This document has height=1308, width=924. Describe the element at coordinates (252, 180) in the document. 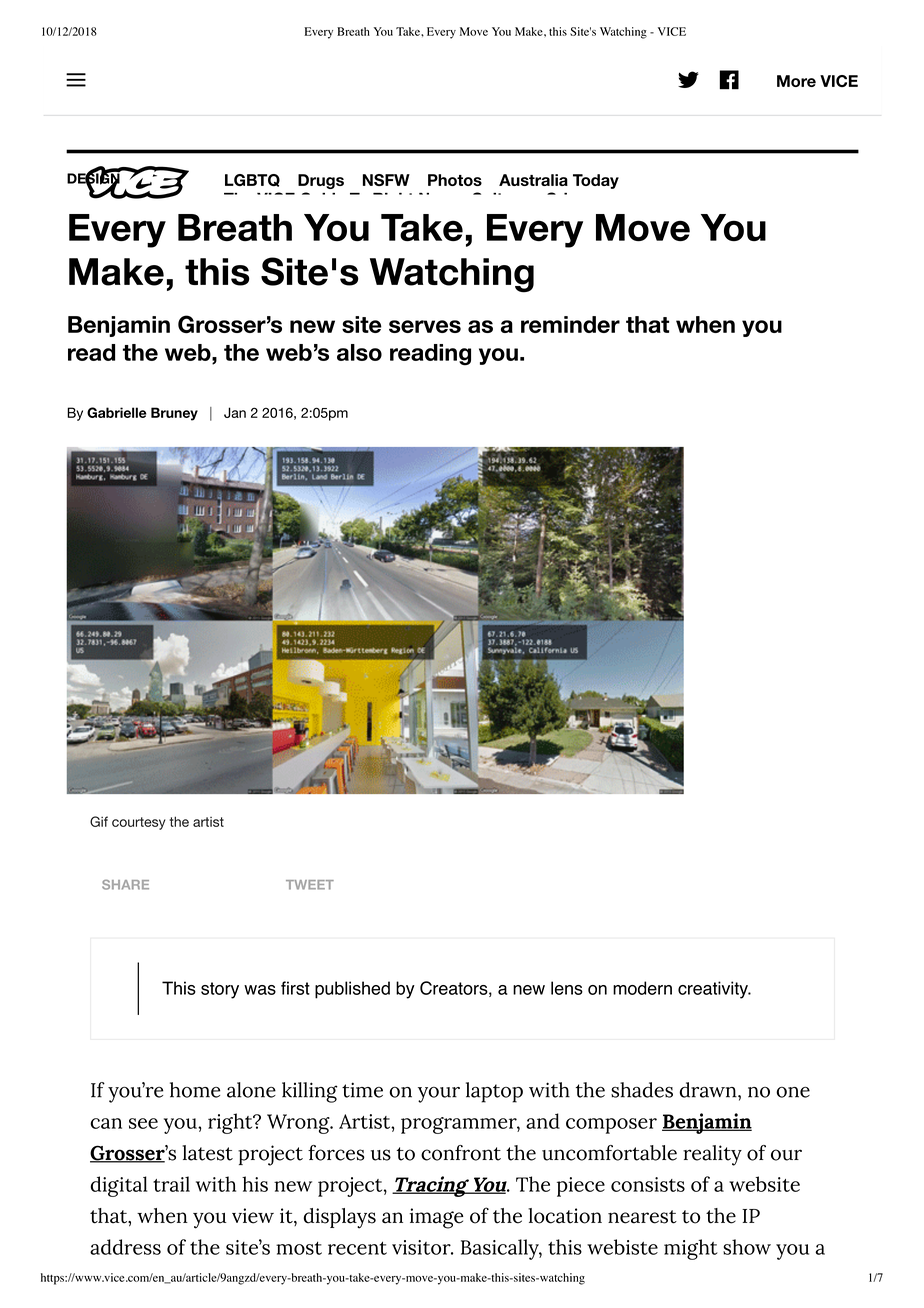

I see `LGBTQ` at that location.
